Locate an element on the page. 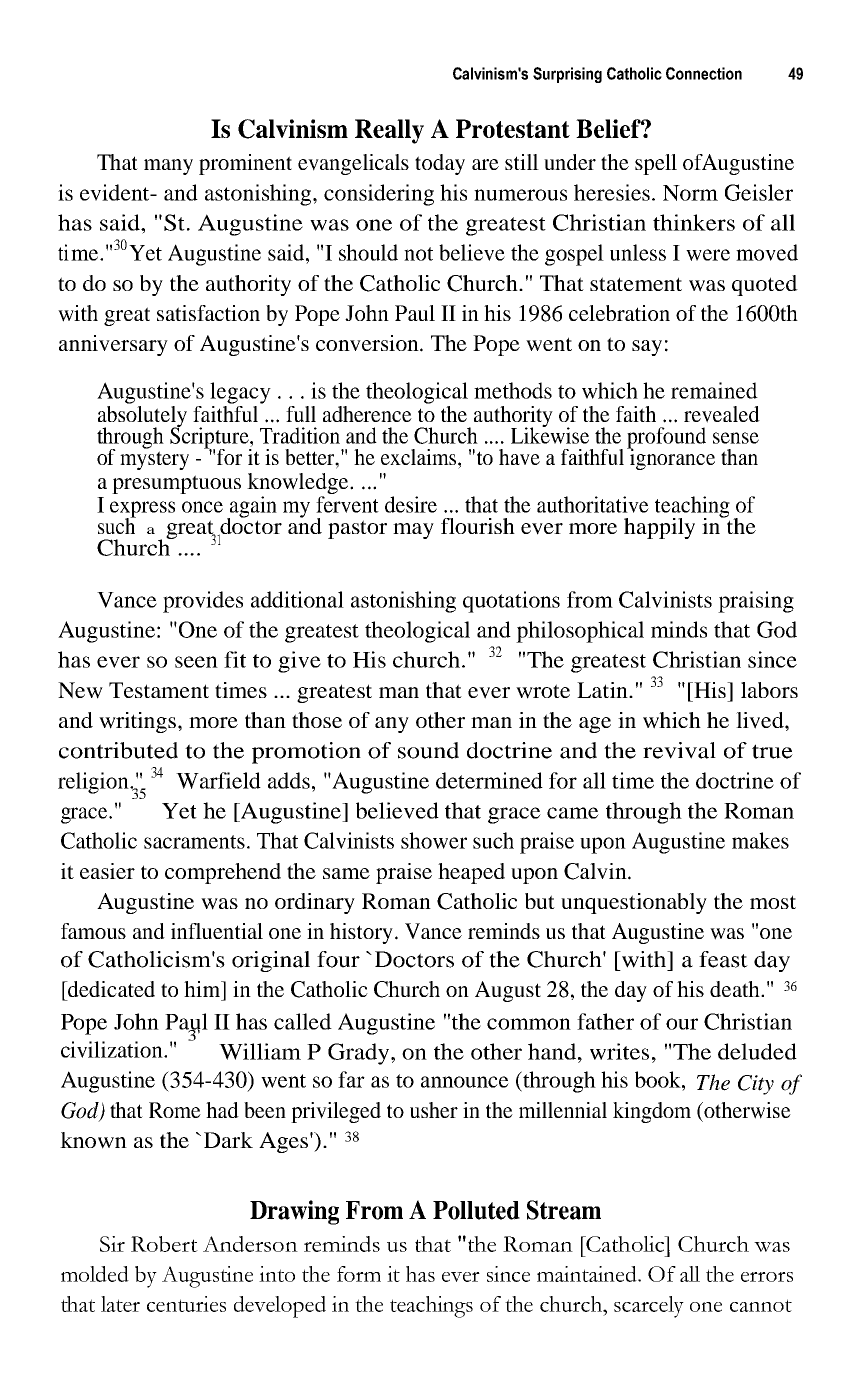 The image size is (868, 1400). revival is located at coordinates (679, 750).
